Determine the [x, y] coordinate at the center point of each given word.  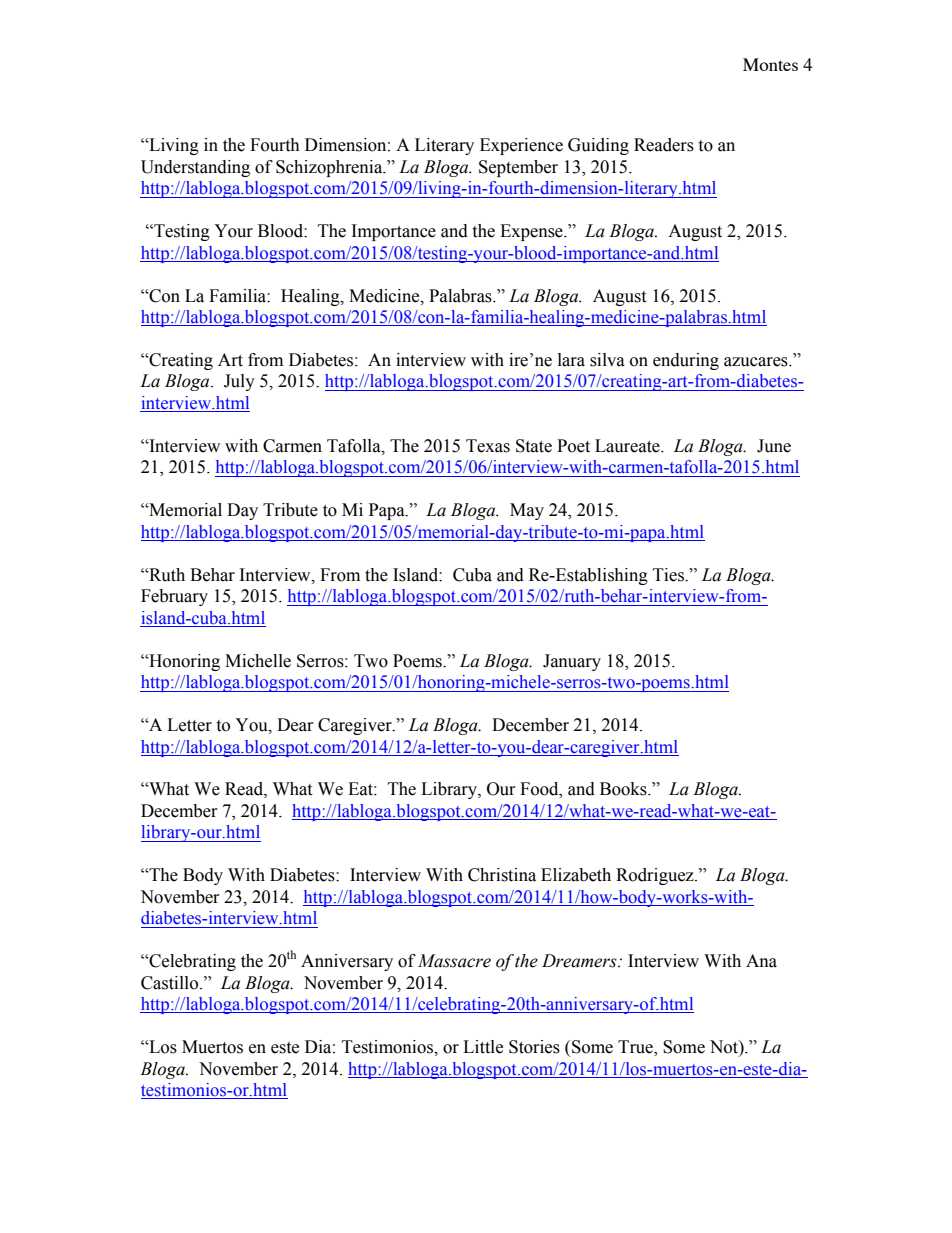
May [527, 511]
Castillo [171, 983]
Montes [770, 64]
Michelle [258, 661]
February [174, 597]
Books [624, 789]
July [239, 382]
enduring [686, 361]
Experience [521, 146]
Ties [669, 575]
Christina [502, 875]
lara [571, 360]
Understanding [195, 168]
